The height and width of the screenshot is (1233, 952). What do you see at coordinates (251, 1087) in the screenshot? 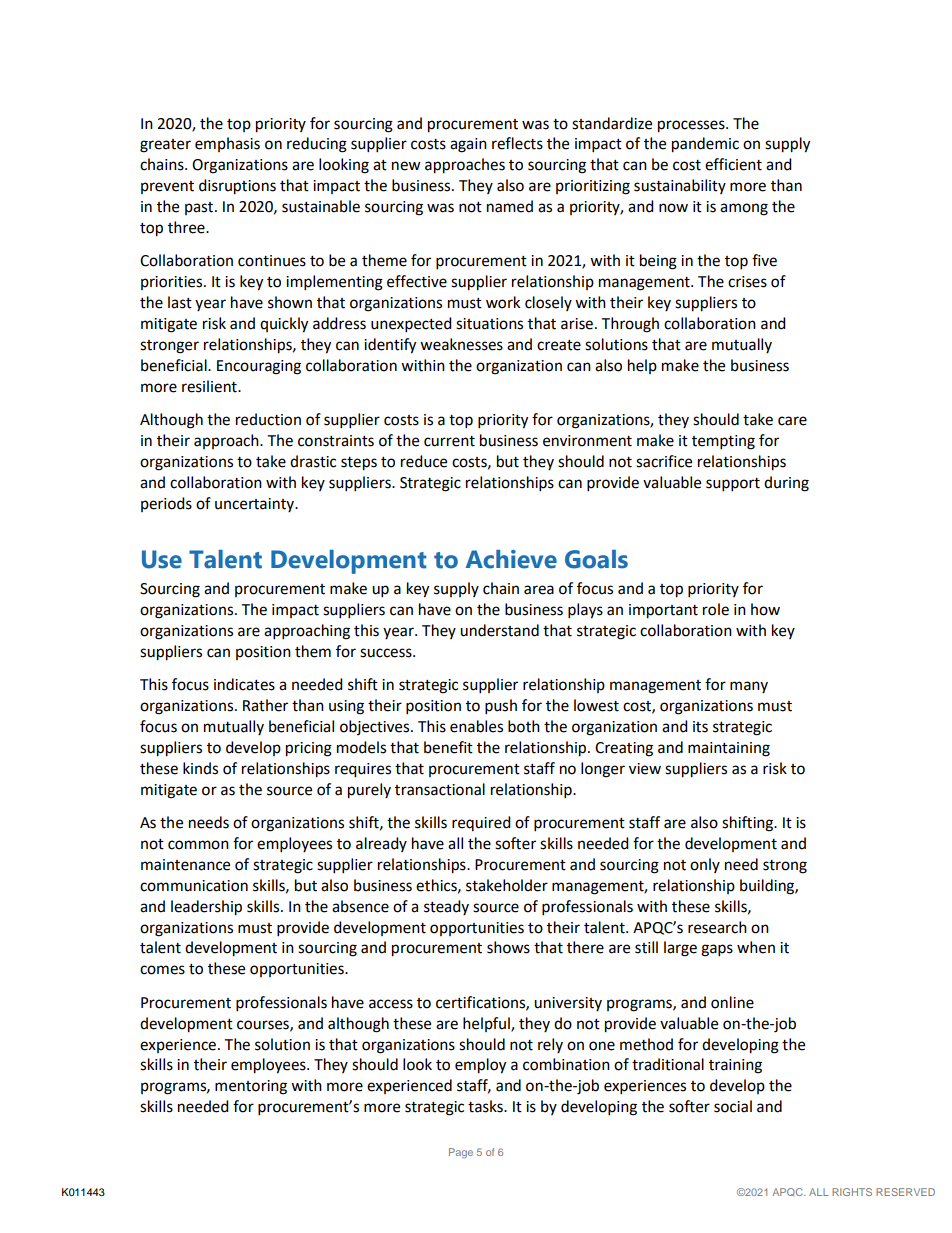
I see `mentoring` at bounding box center [251, 1087].
